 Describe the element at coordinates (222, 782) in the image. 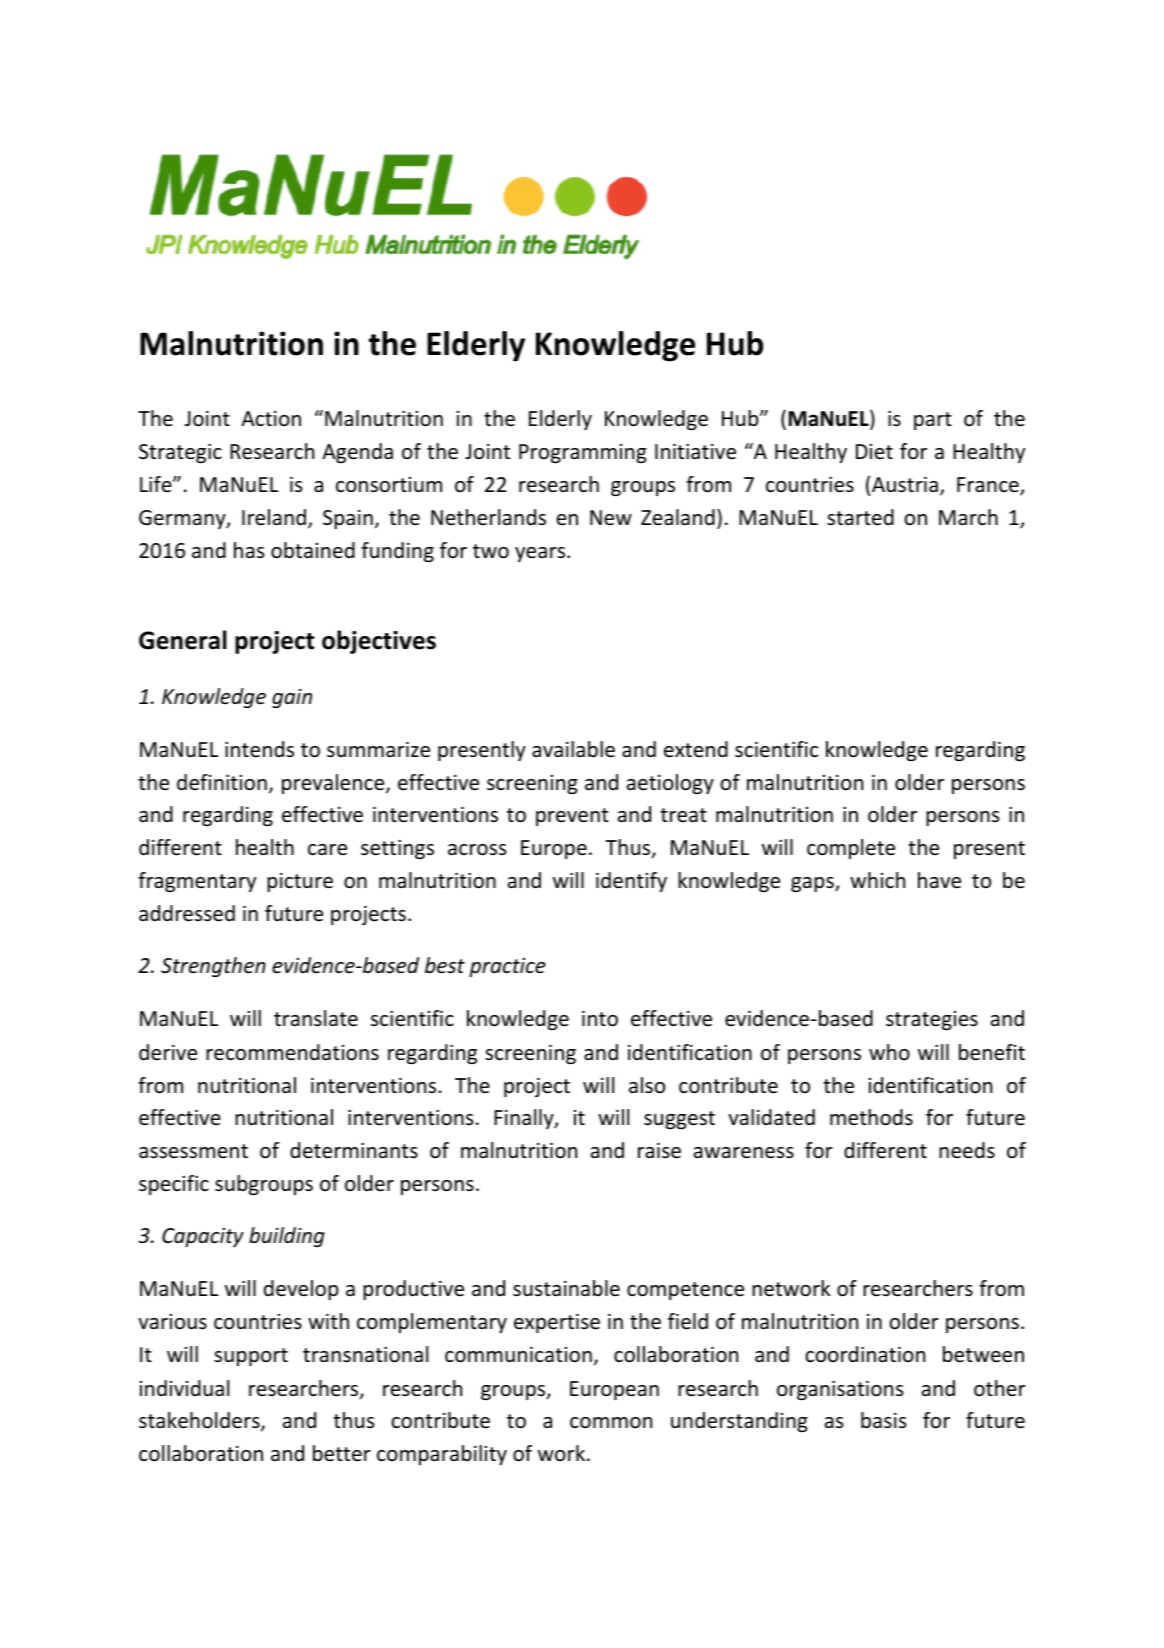

I see `definition` at that location.
